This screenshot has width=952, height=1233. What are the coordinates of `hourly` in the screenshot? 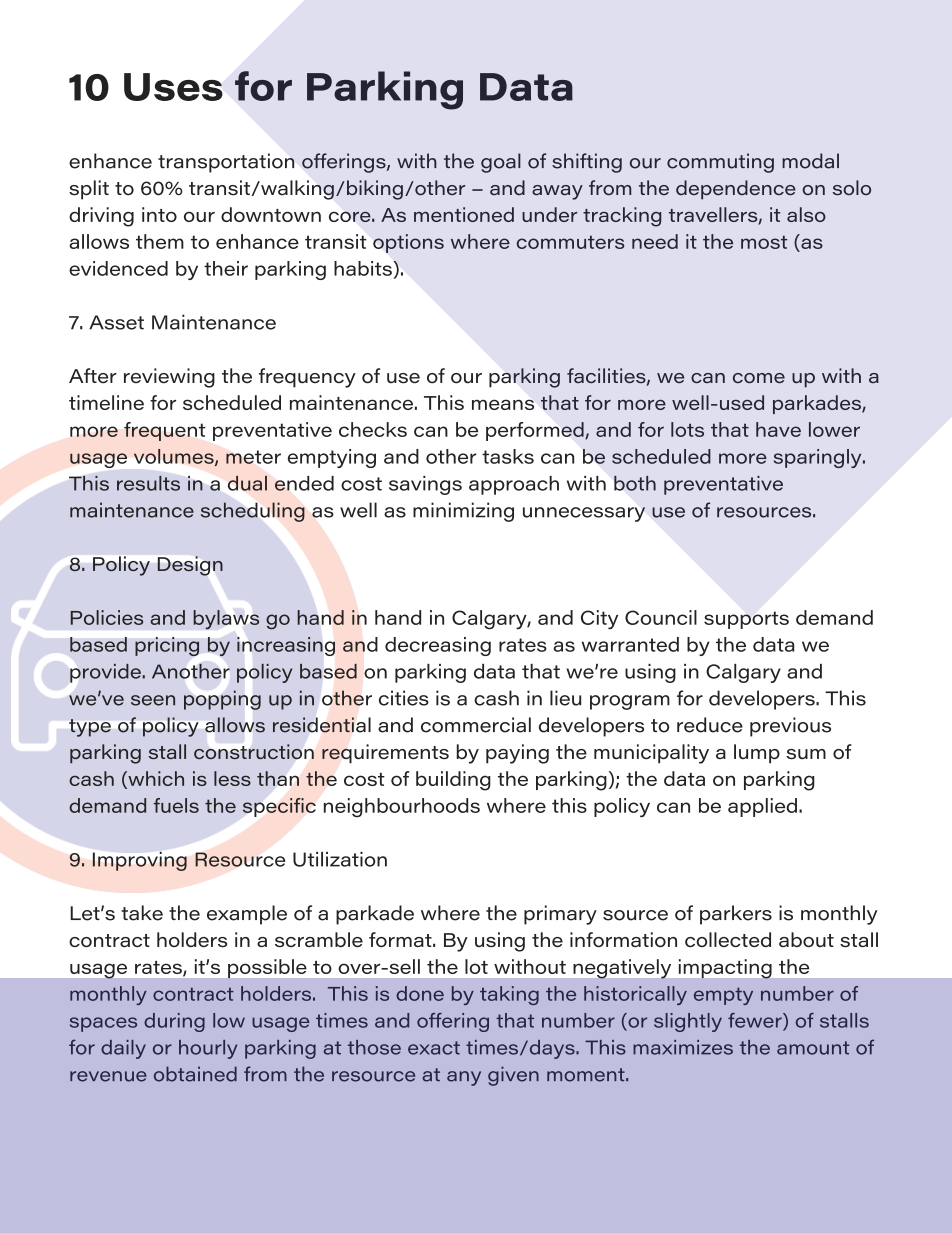 It's located at (208, 1049).
